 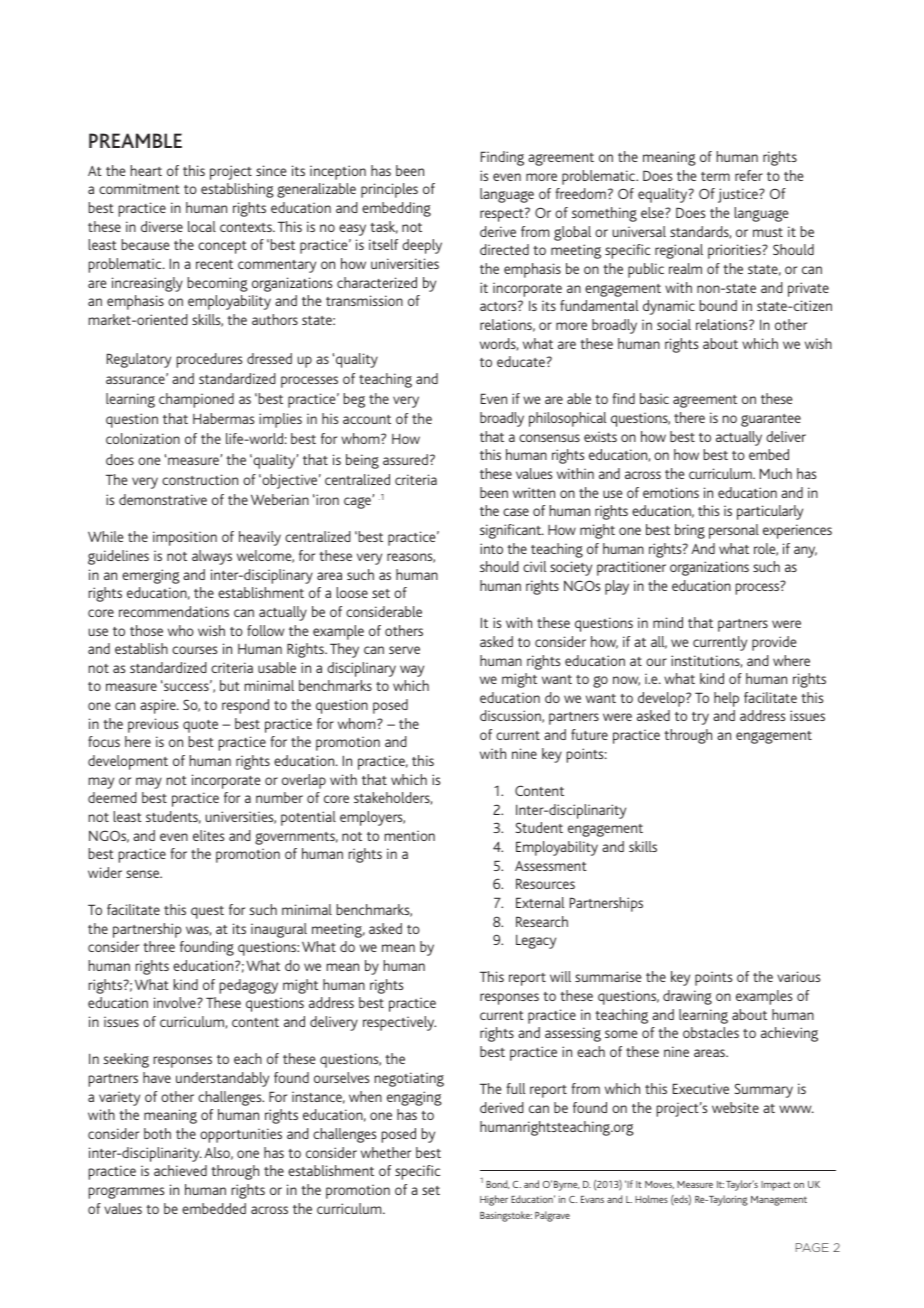 What do you see at coordinates (726, 699) in the screenshot?
I see `help` at bounding box center [726, 699].
